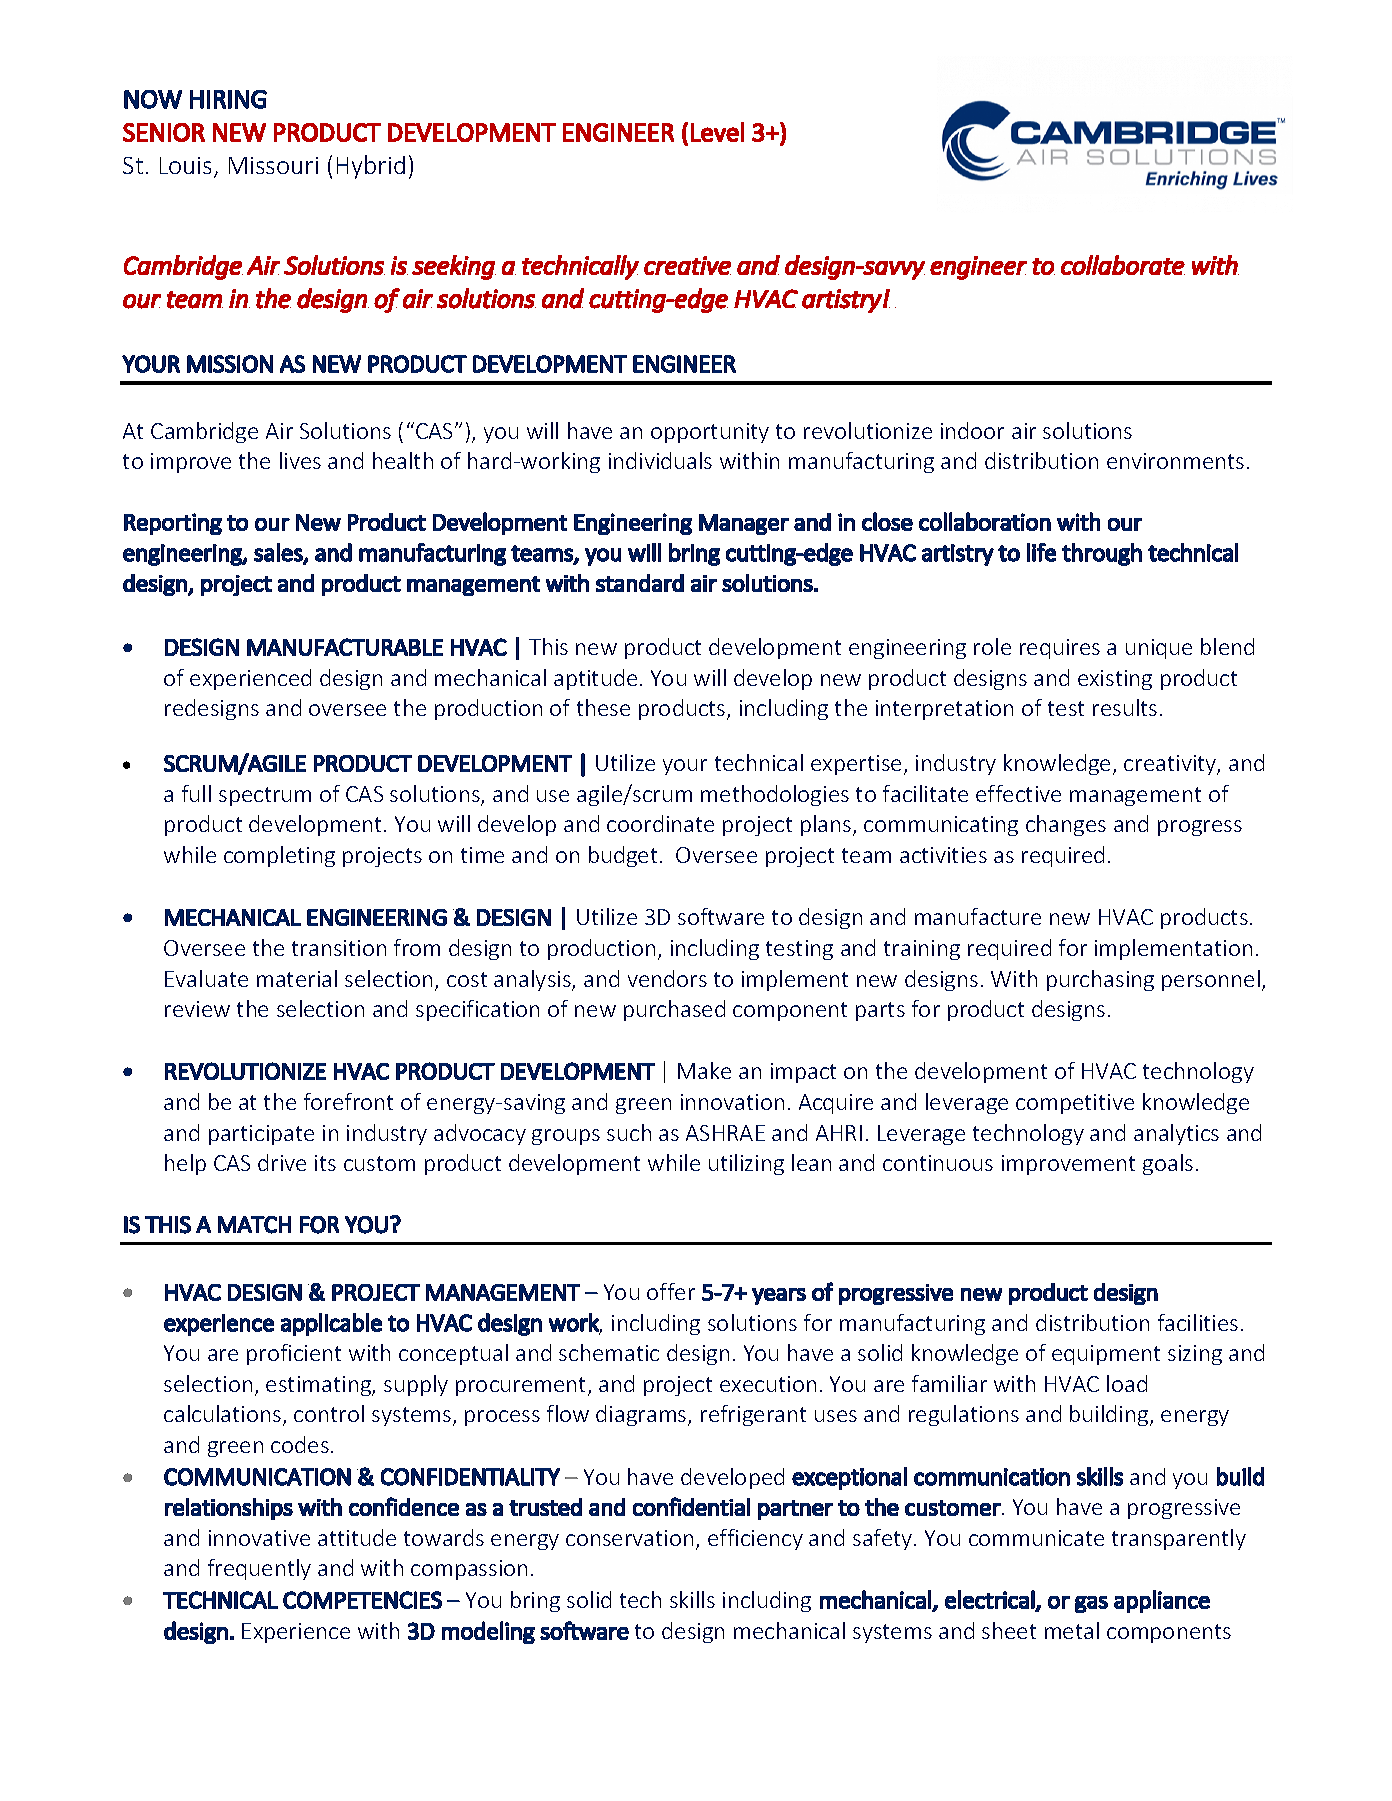 Image resolution: width=1392 pixels, height=1801 pixels. What do you see at coordinates (300, 460) in the page?
I see `lives` at bounding box center [300, 460].
